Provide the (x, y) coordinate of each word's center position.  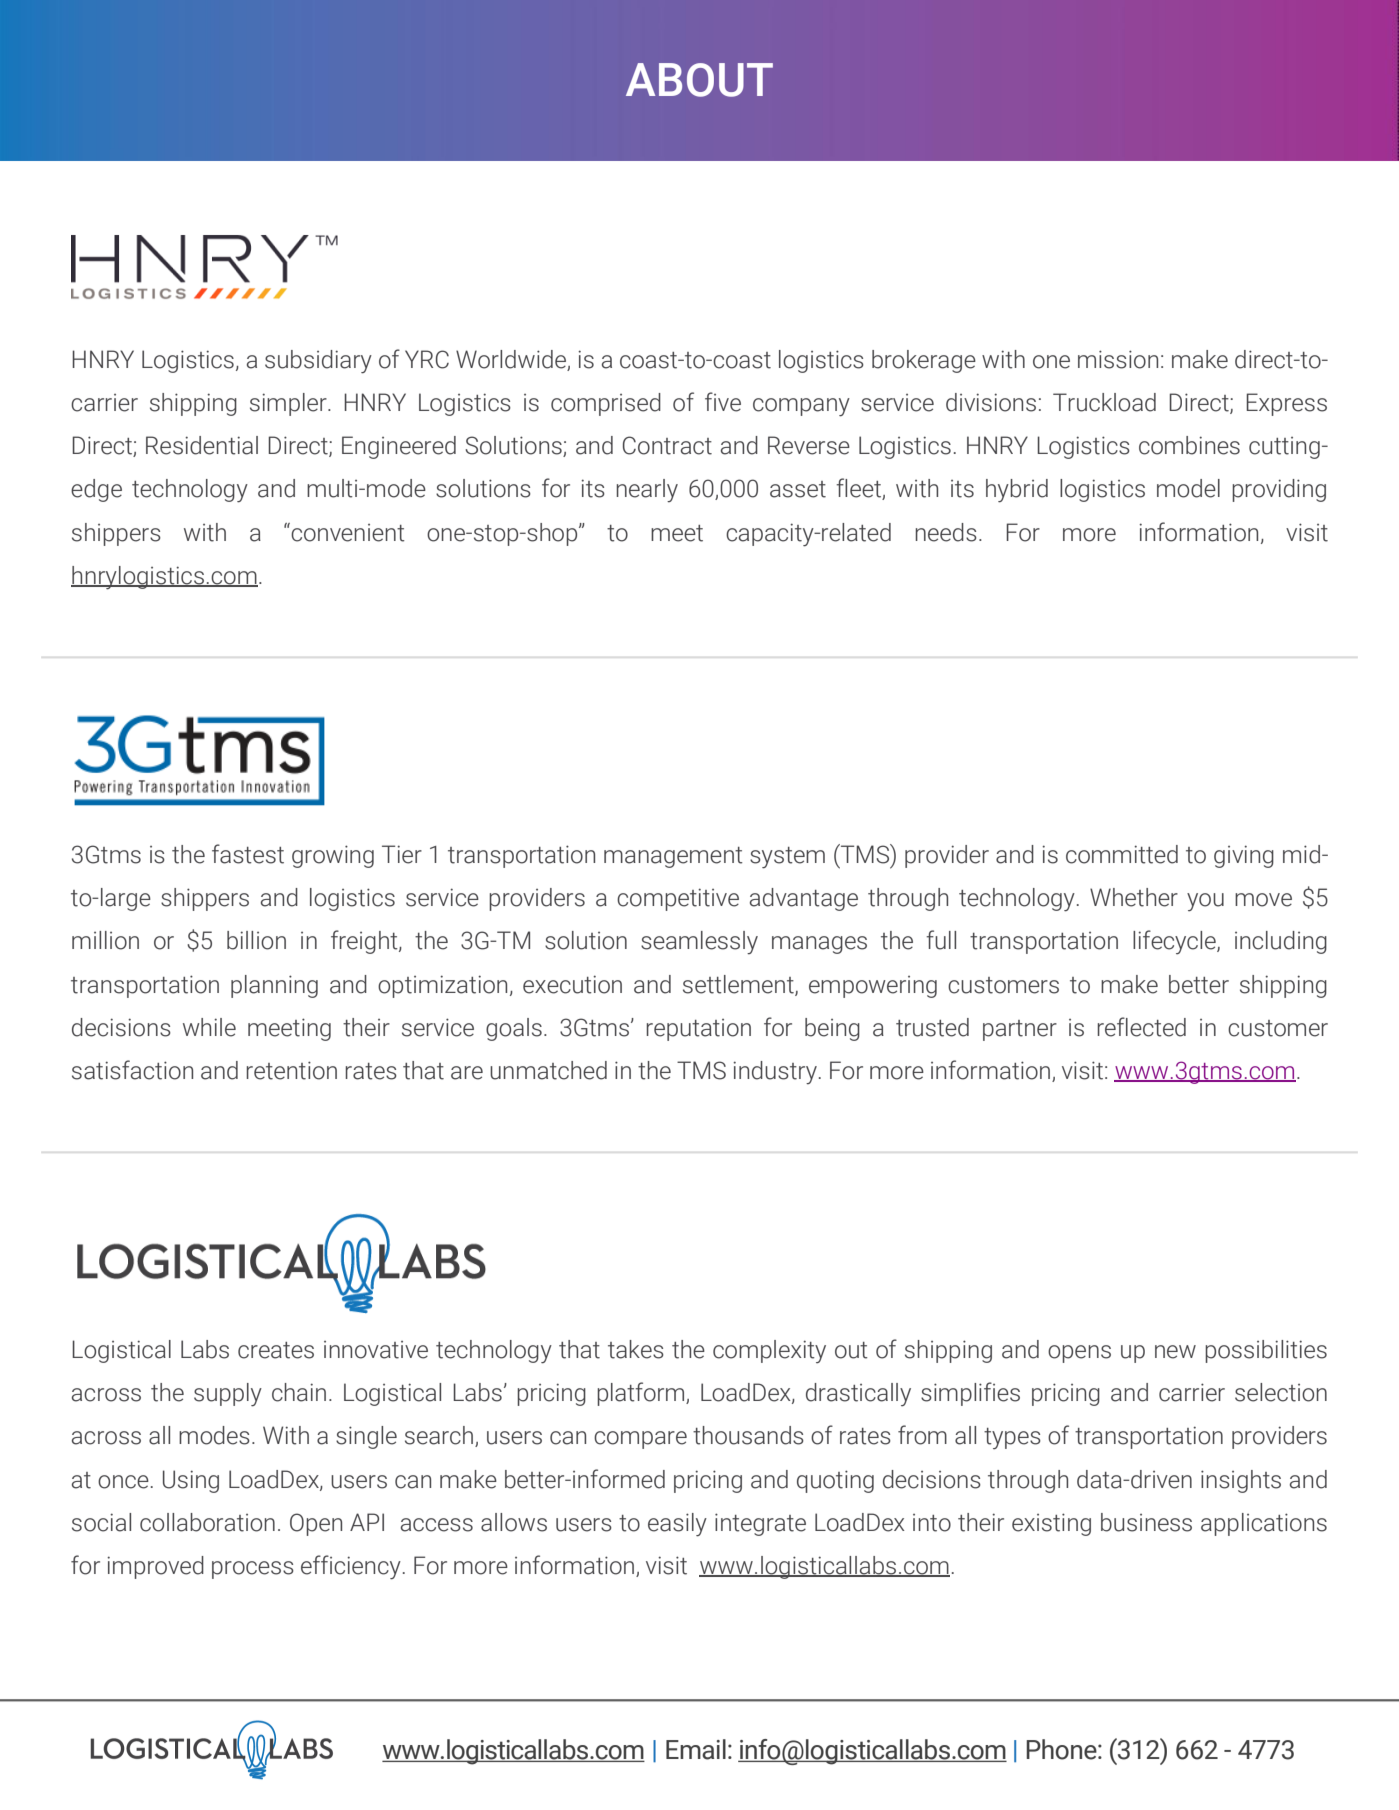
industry (775, 1072)
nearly (647, 490)
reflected (1141, 1027)
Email (696, 1749)
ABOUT (699, 80)
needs (946, 532)
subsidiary (318, 362)
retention (291, 1070)
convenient (347, 532)
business (1146, 1522)
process (253, 1570)
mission (1118, 359)
